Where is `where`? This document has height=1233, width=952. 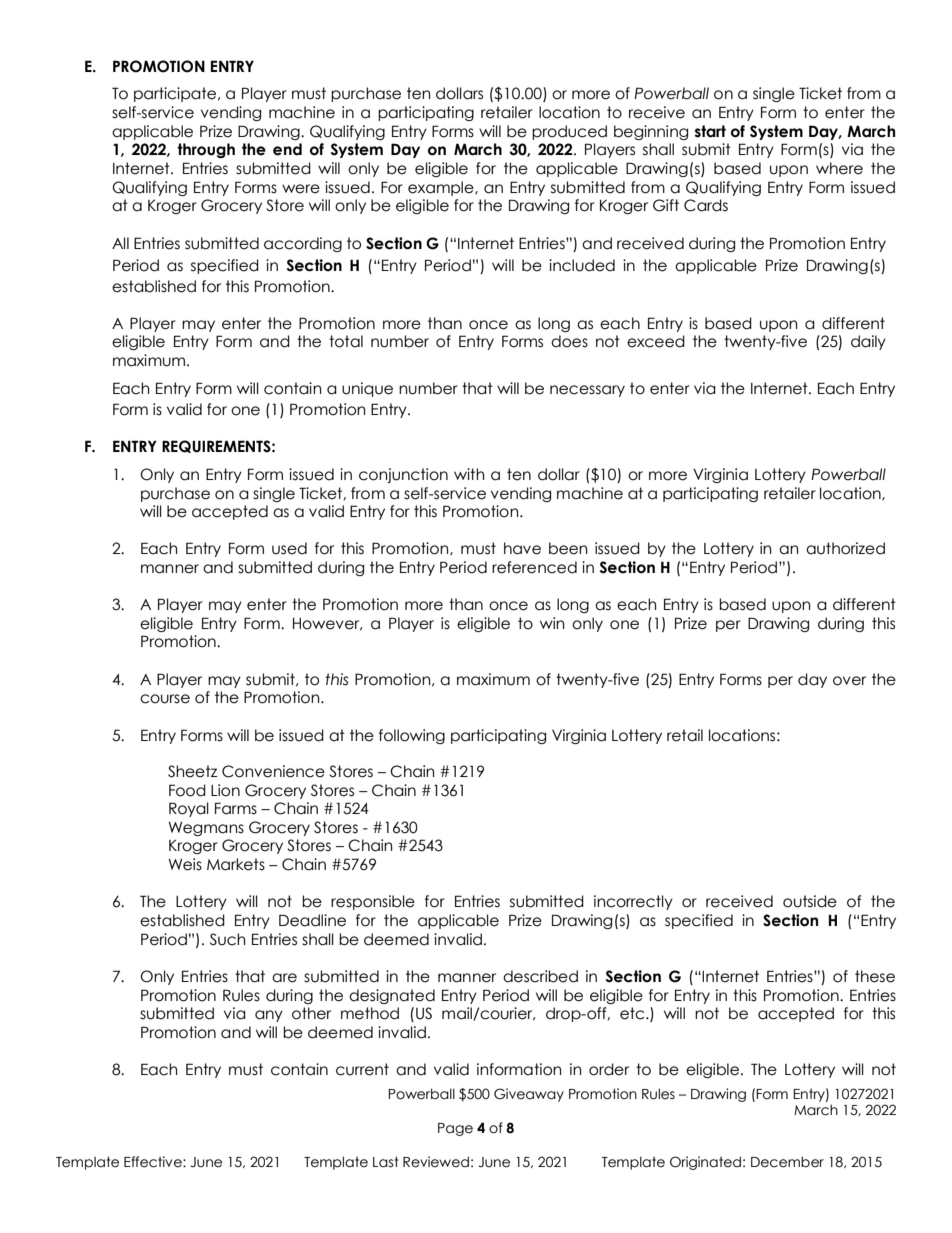
where is located at coordinates (839, 168).
